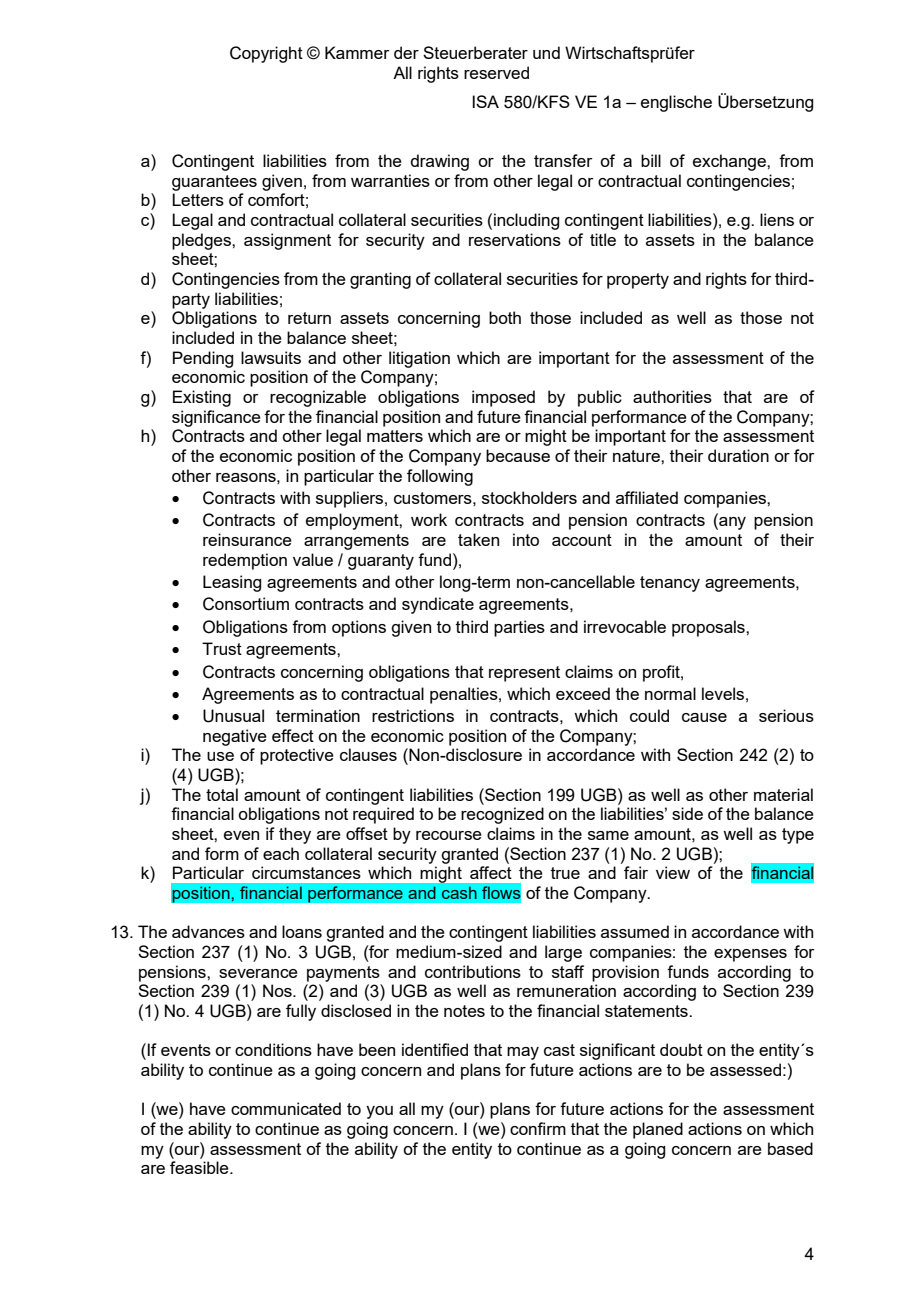  I want to click on reserved, so click(496, 72).
